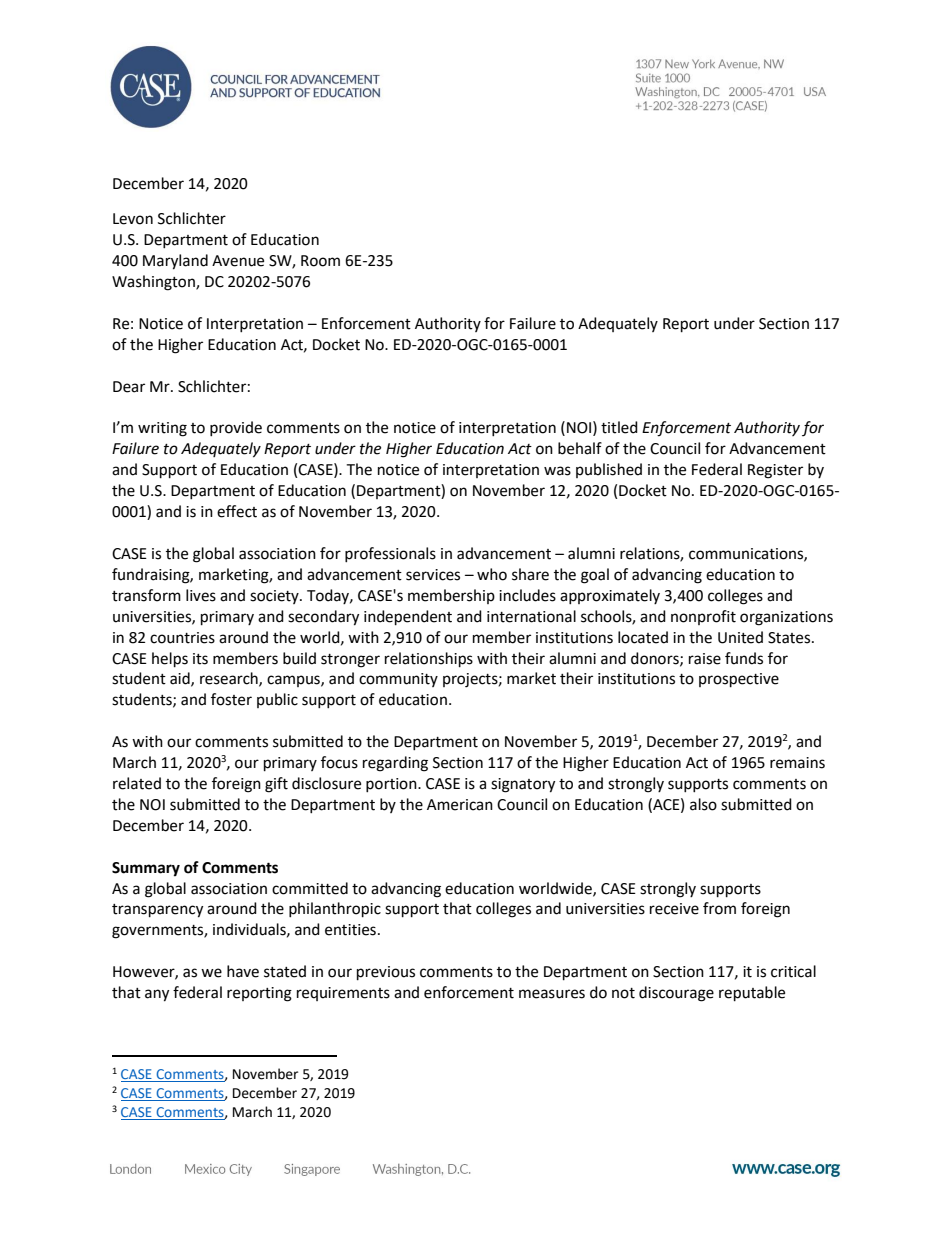  What do you see at coordinates (739, 680) in the image?
I see `prospective` at bounding box center [739, 680].
